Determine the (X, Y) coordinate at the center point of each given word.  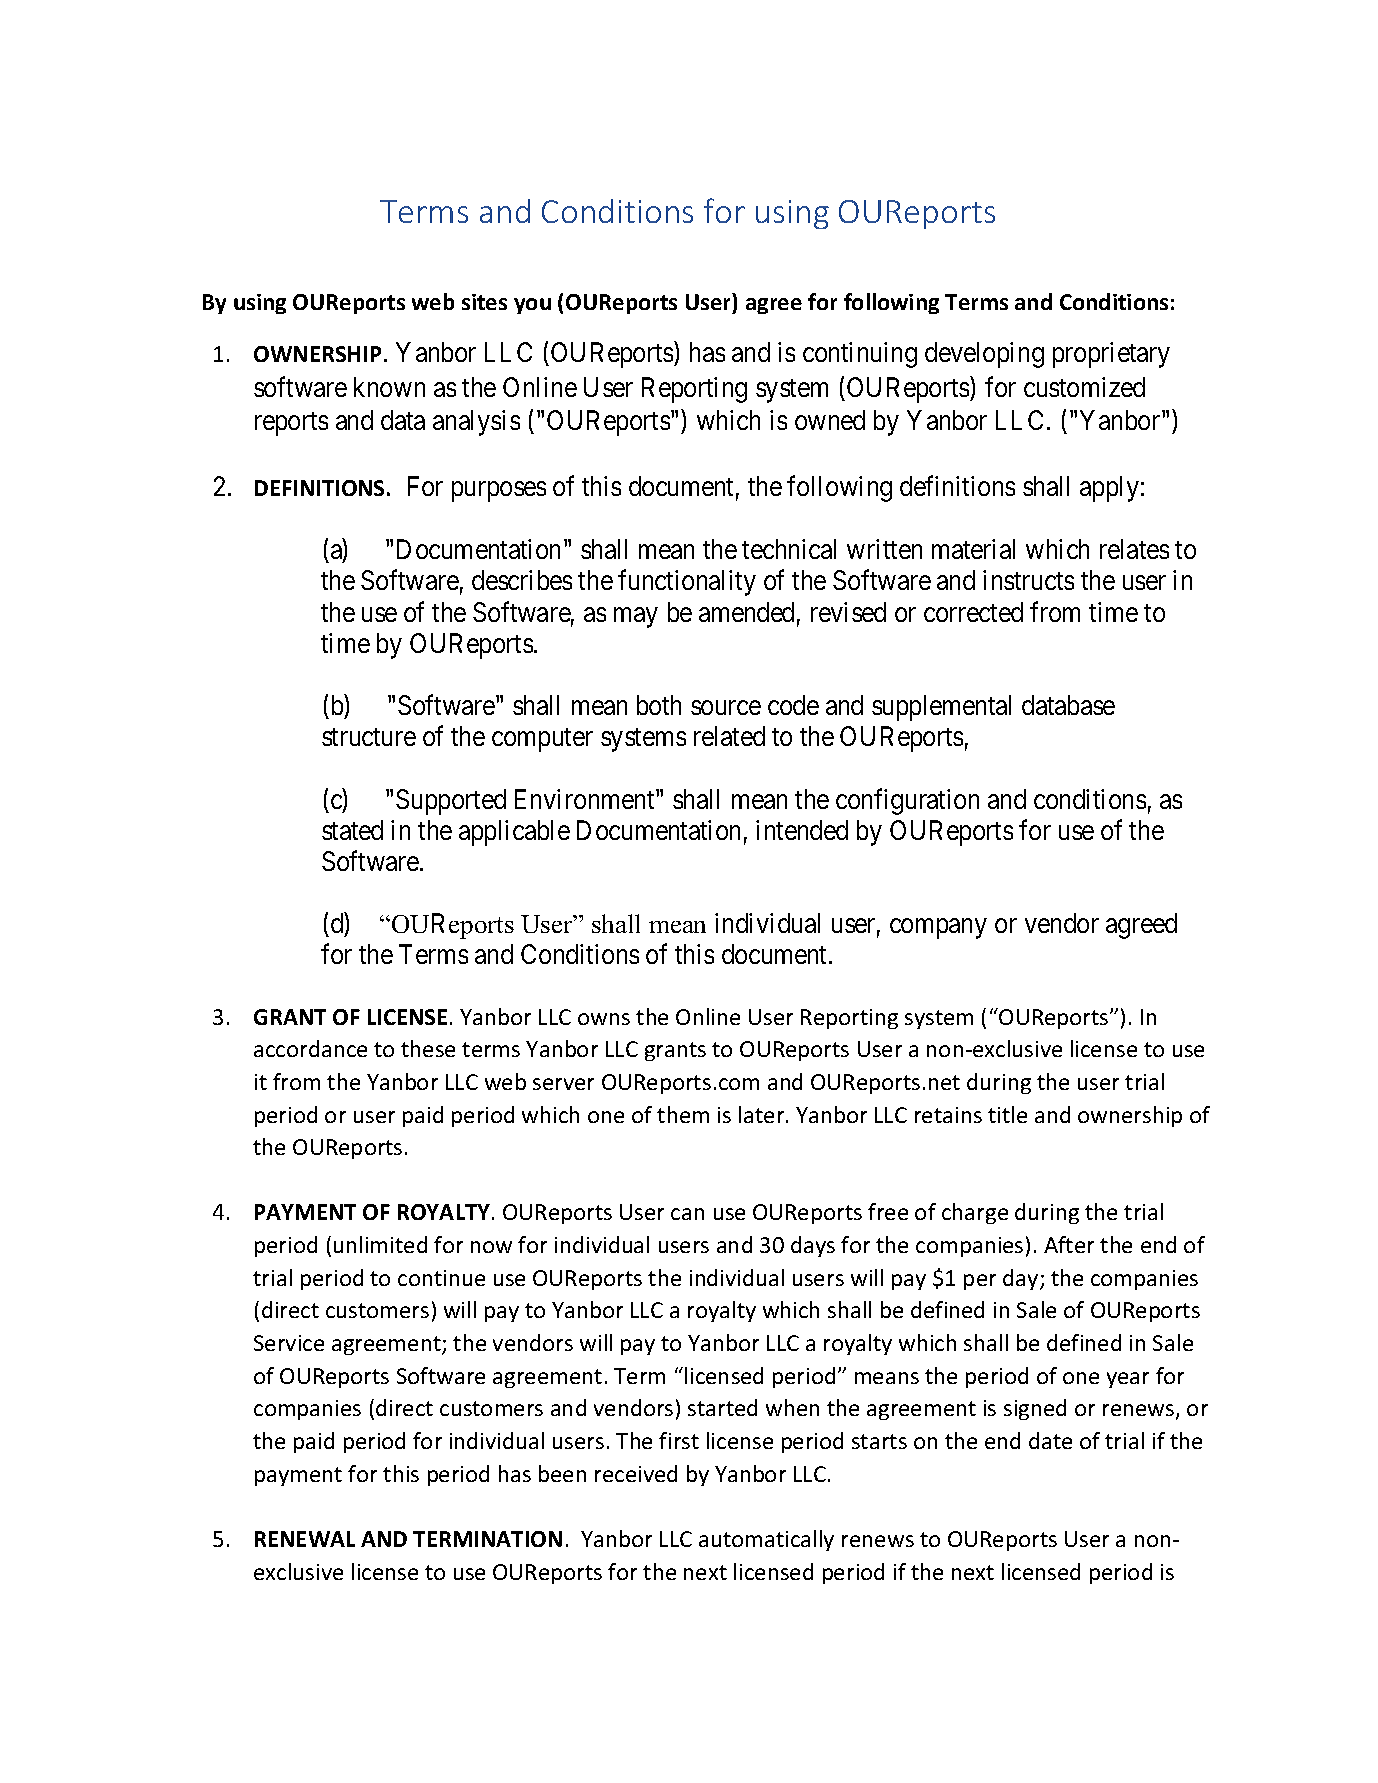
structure (369, 737)
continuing (860, 355)
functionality (687, 583)
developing (984, 355)
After (1069, 1244)
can (687, 1214)
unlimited (380, 1244)
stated (352, 830)
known (389, 387)
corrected (973, 612)
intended (802, 830)
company (938, 929)
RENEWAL (305, 1539)
